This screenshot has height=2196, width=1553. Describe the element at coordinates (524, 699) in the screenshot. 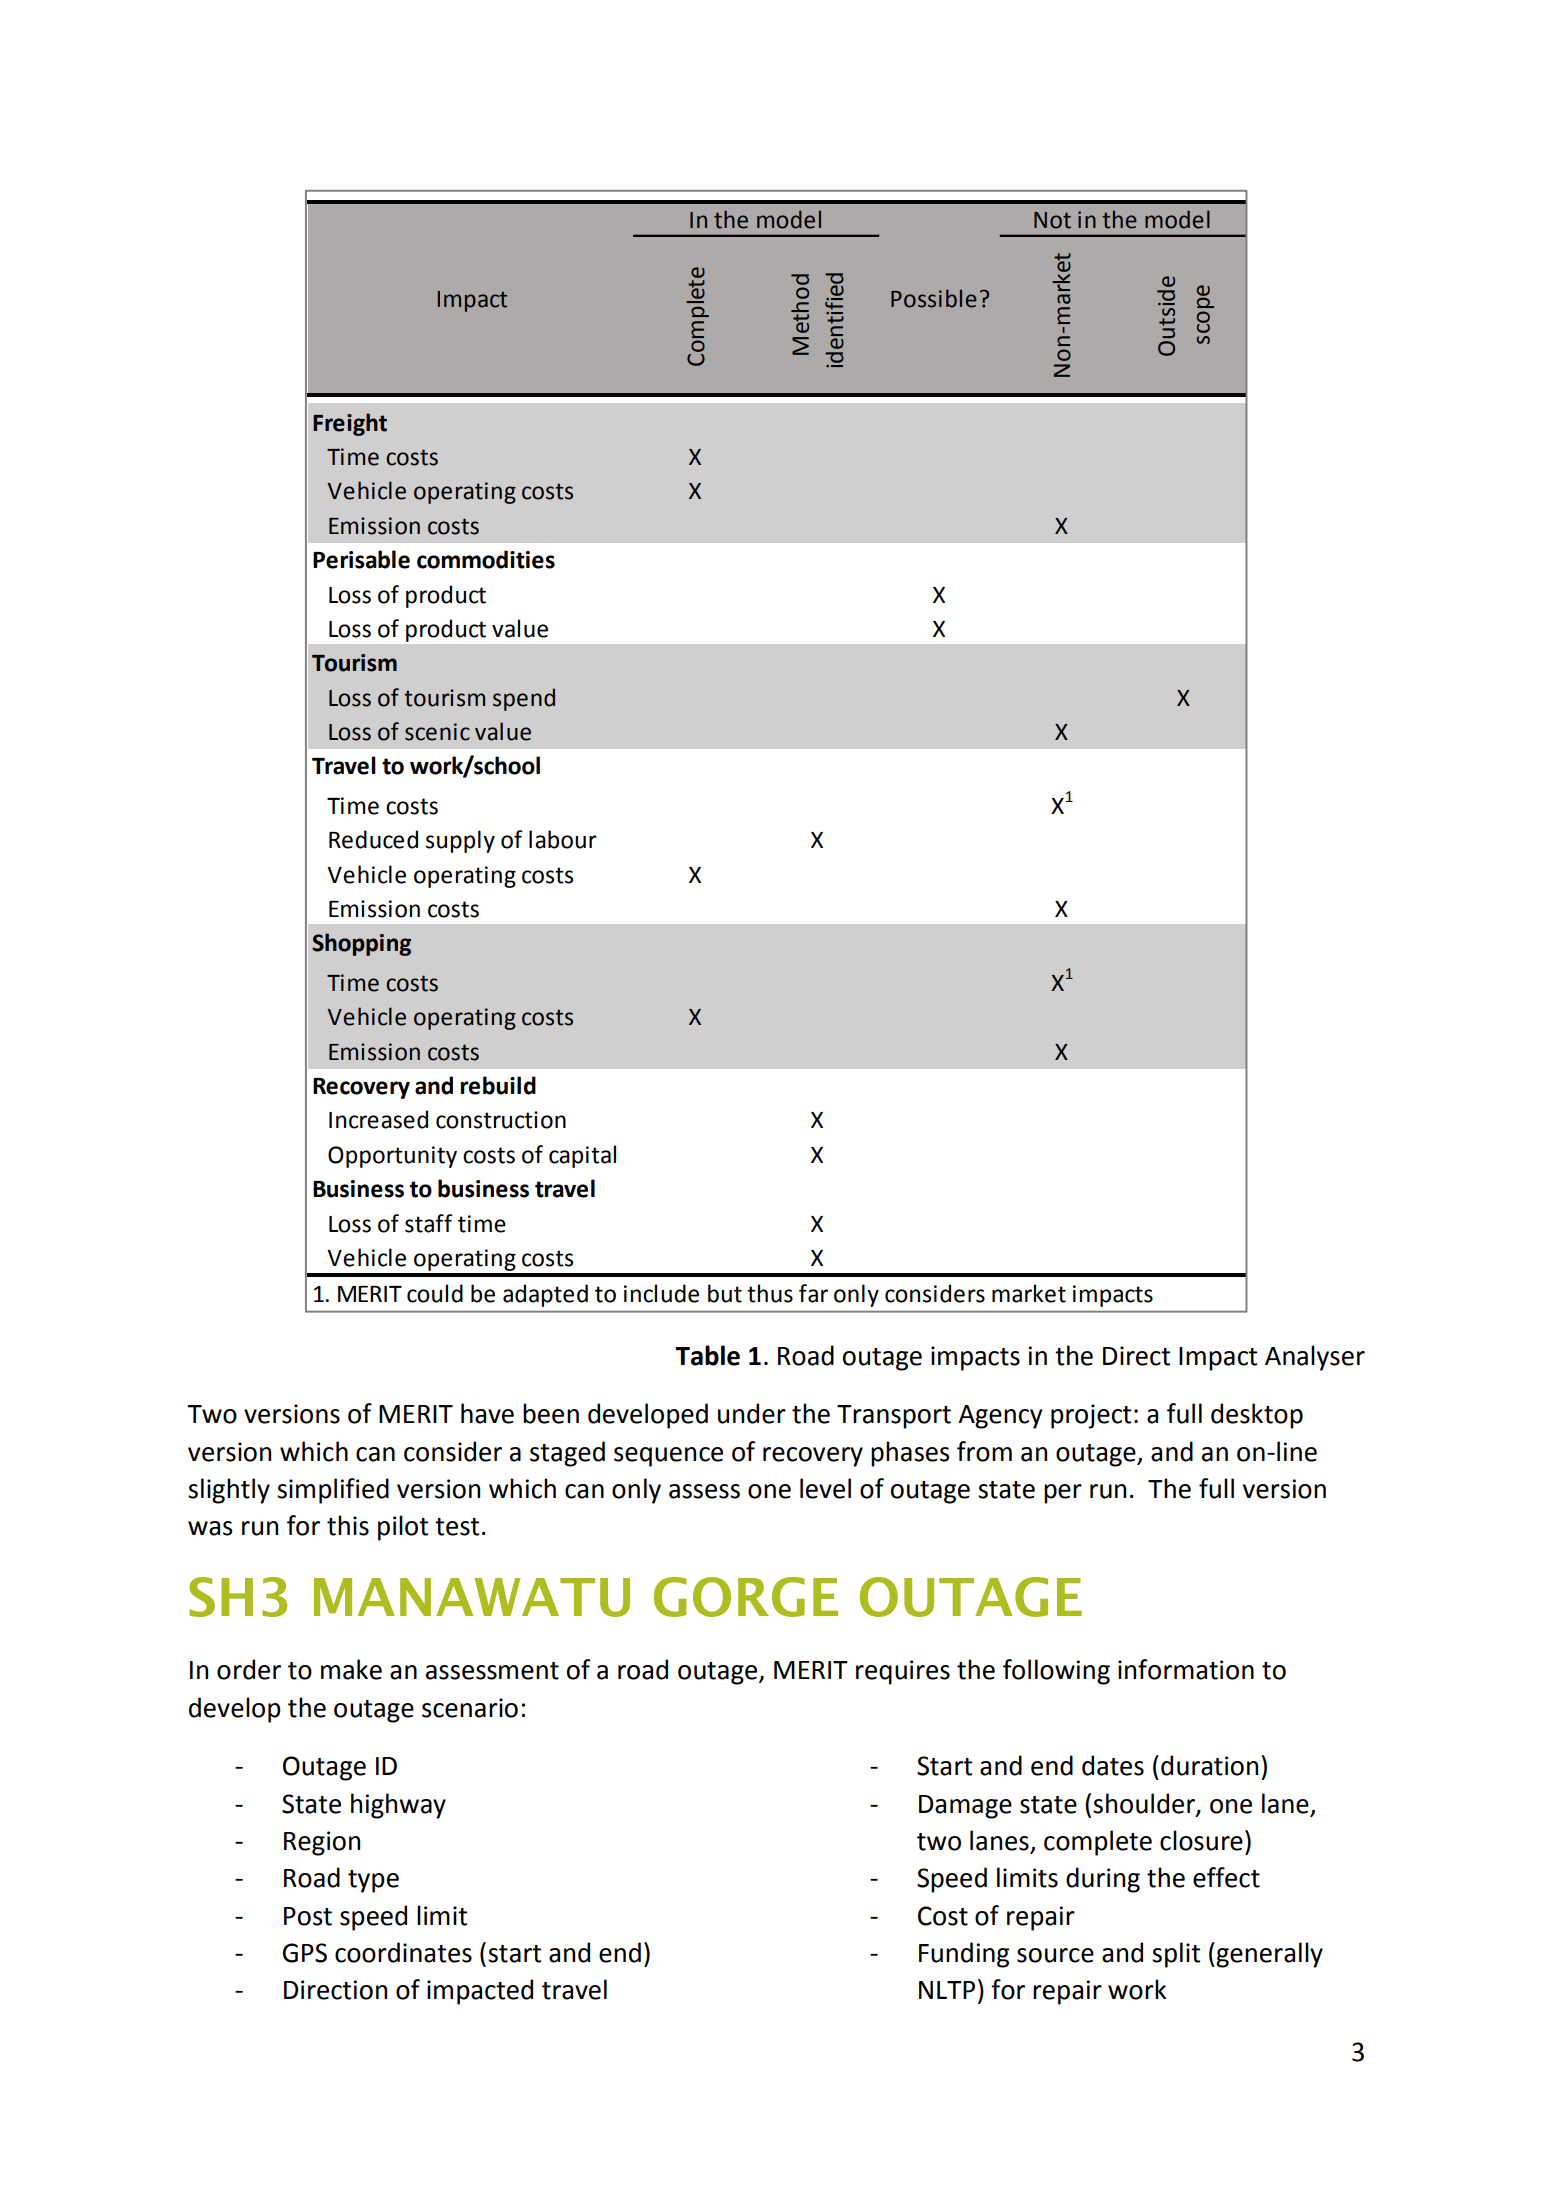

I see `spend` at that location.
